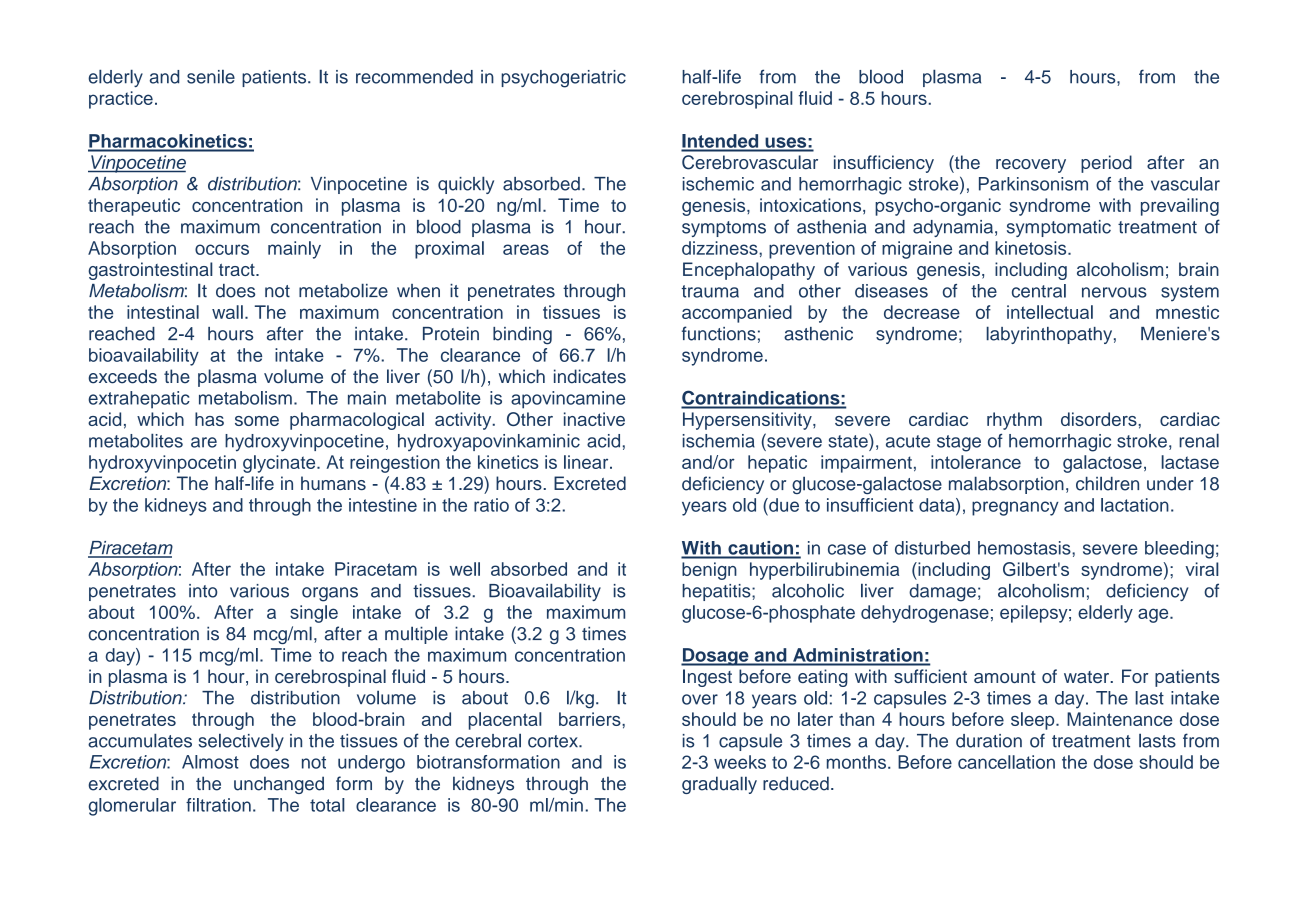 The height and width of the page is (924, 1308). I want to click on tract, so click(238, 269).
